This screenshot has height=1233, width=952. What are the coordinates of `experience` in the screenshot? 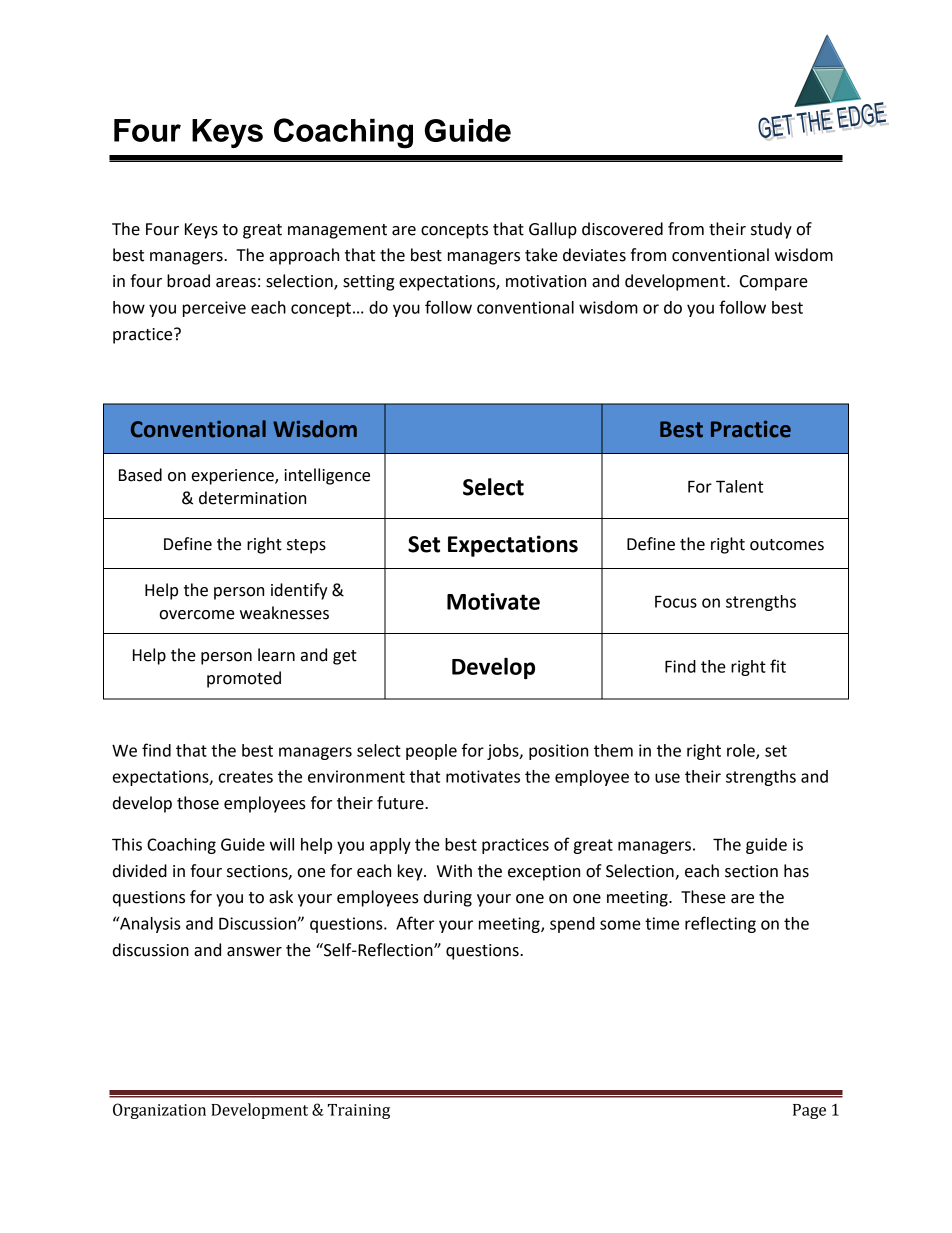 It's located at (234, 477).
